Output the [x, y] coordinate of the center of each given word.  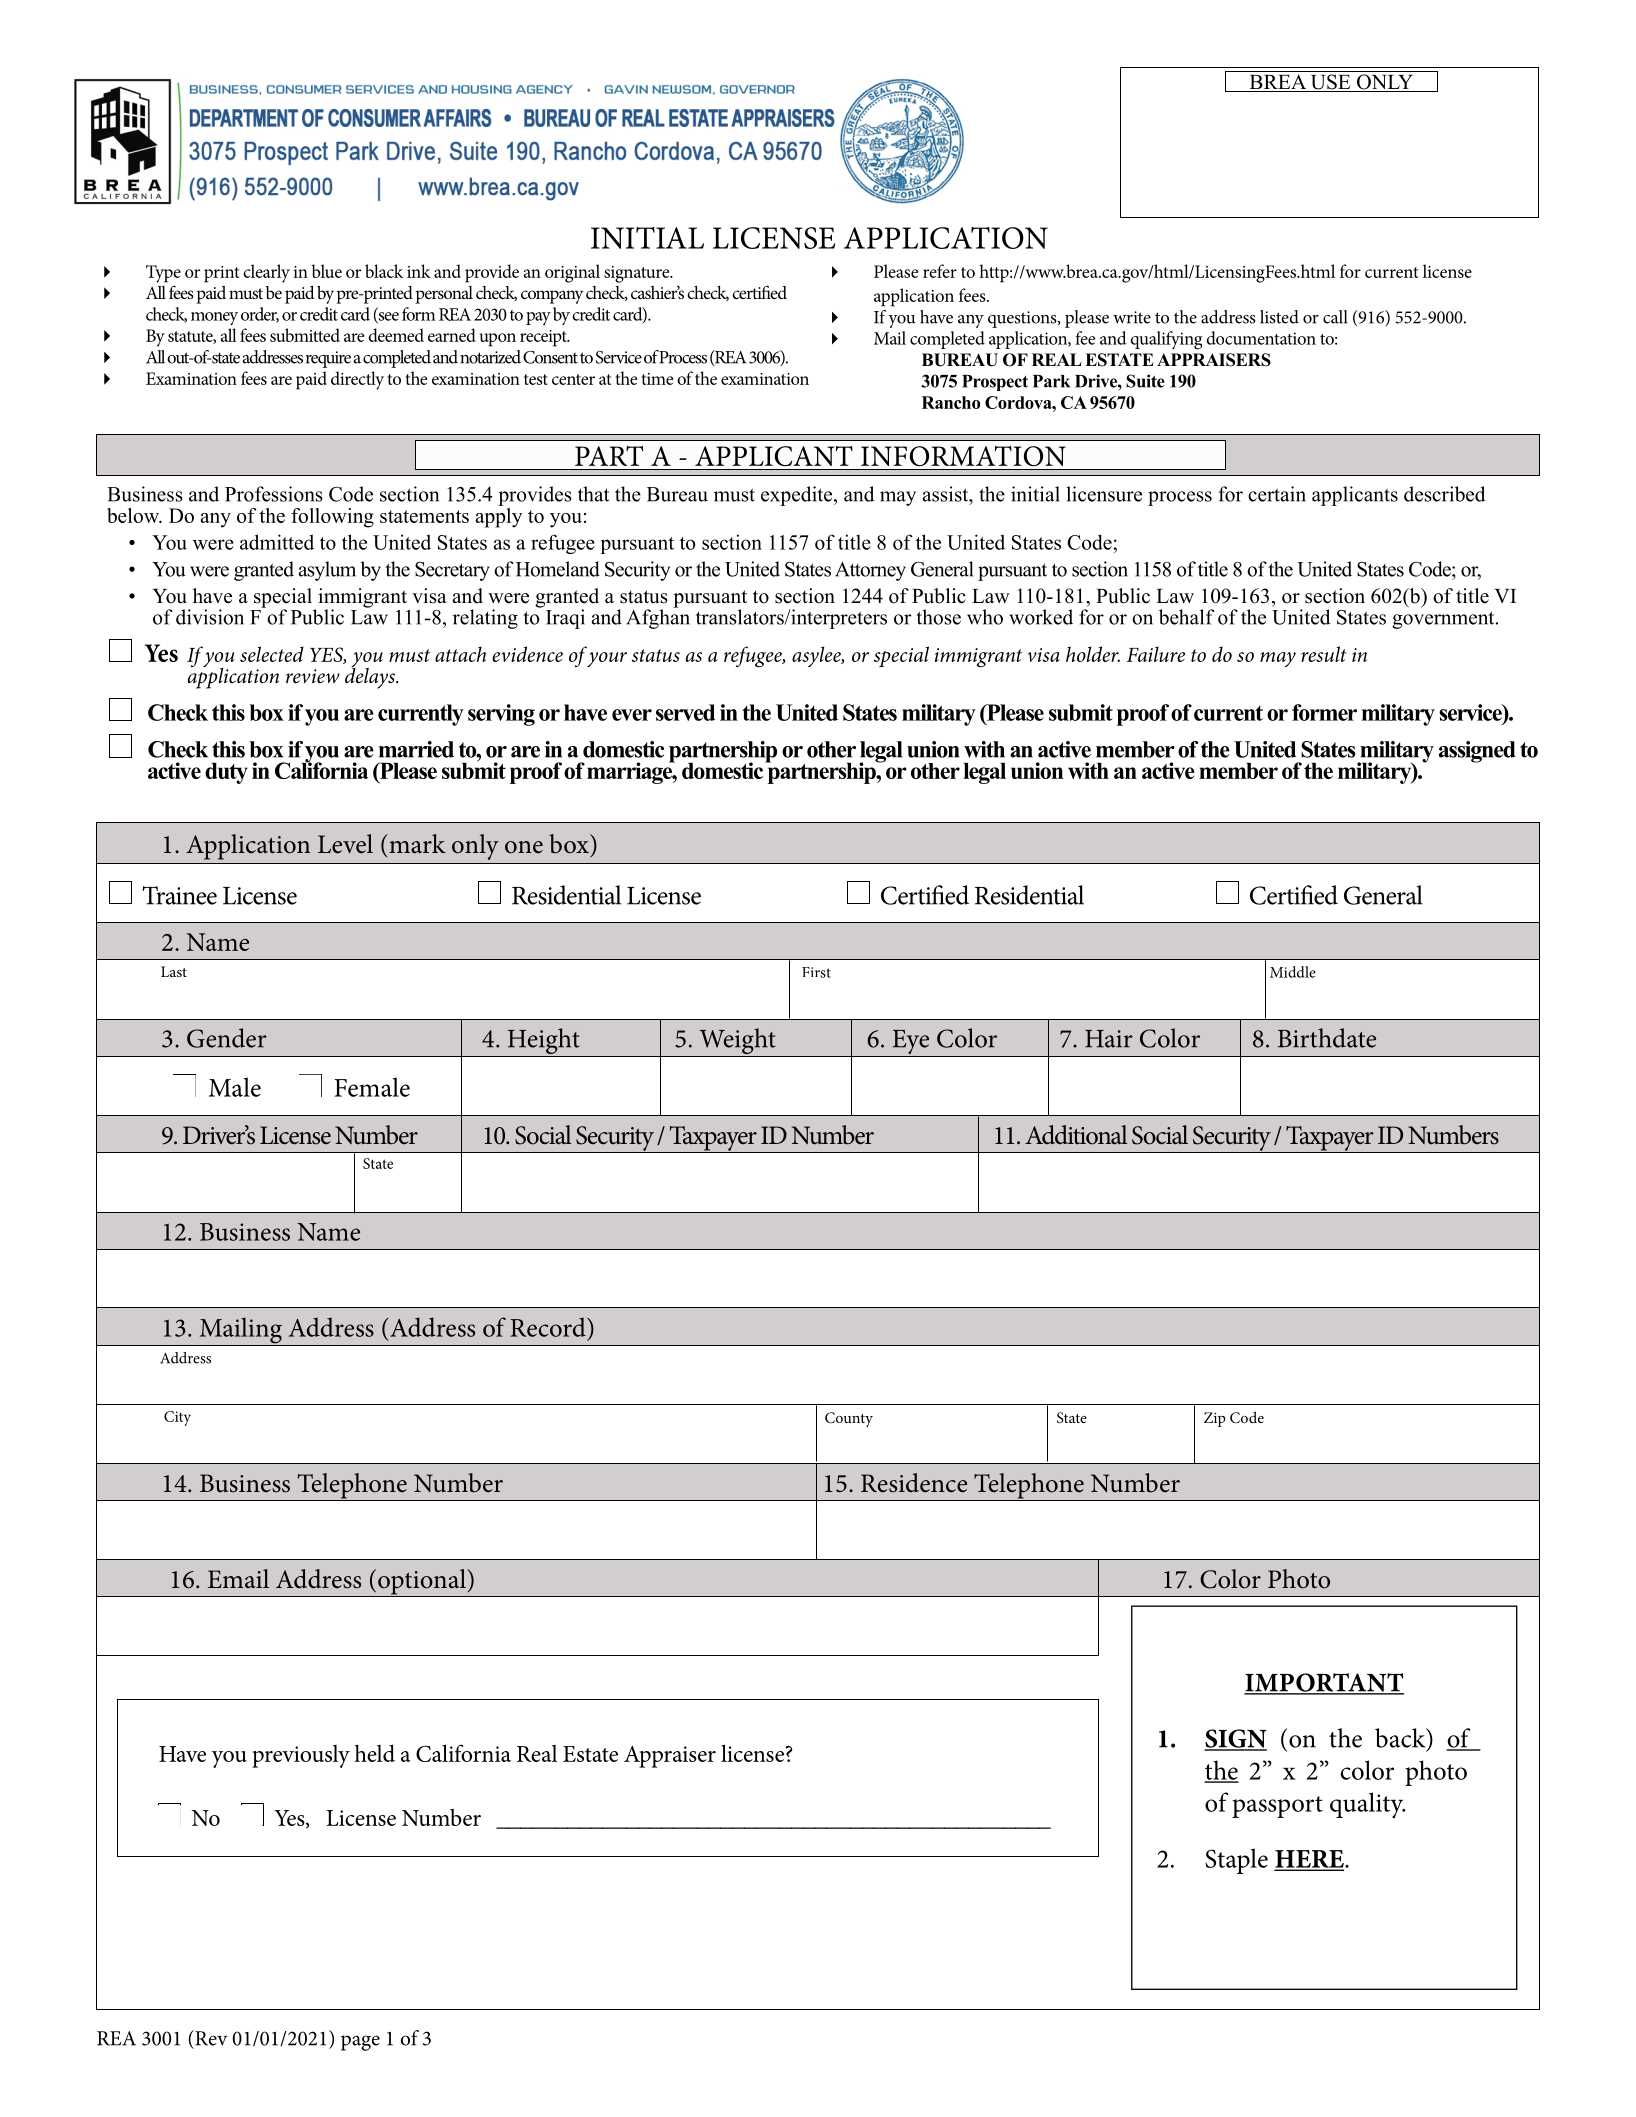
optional [422, 1583]
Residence [914, 1483]
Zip [1215, 1419]
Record [549, 1327]
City [177, 1418]
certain [1277, 494]
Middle [1293, 972]
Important [1324, 1683]
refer [940, 271]
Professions [274, 494]
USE [1330, 83]
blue [327, 271]
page [360, 2043]
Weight [737, 1042]
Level [345, 844]
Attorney [870, 571]
